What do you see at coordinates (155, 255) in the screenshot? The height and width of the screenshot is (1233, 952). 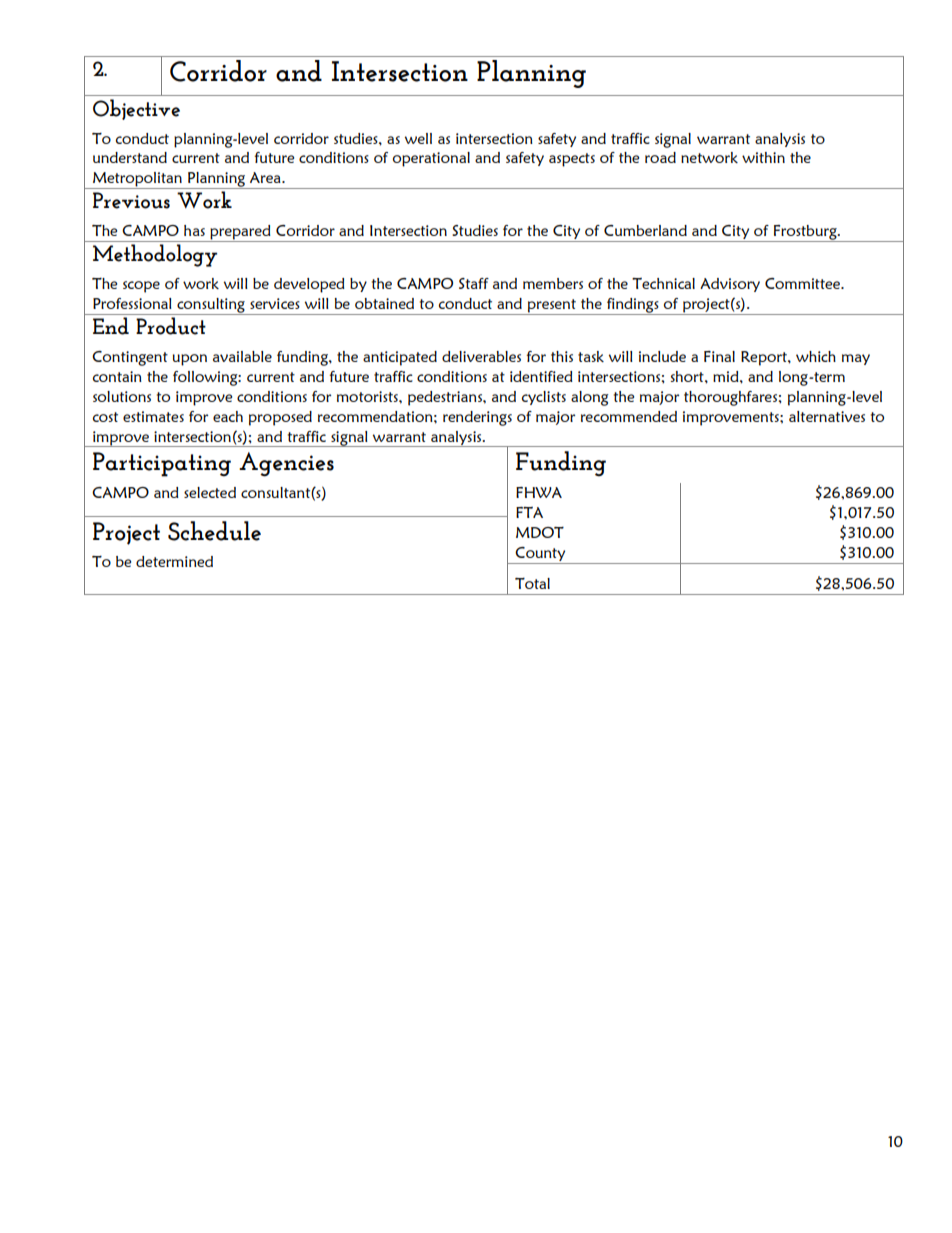 I see `Methodology` at bounding box center [155, 255].
